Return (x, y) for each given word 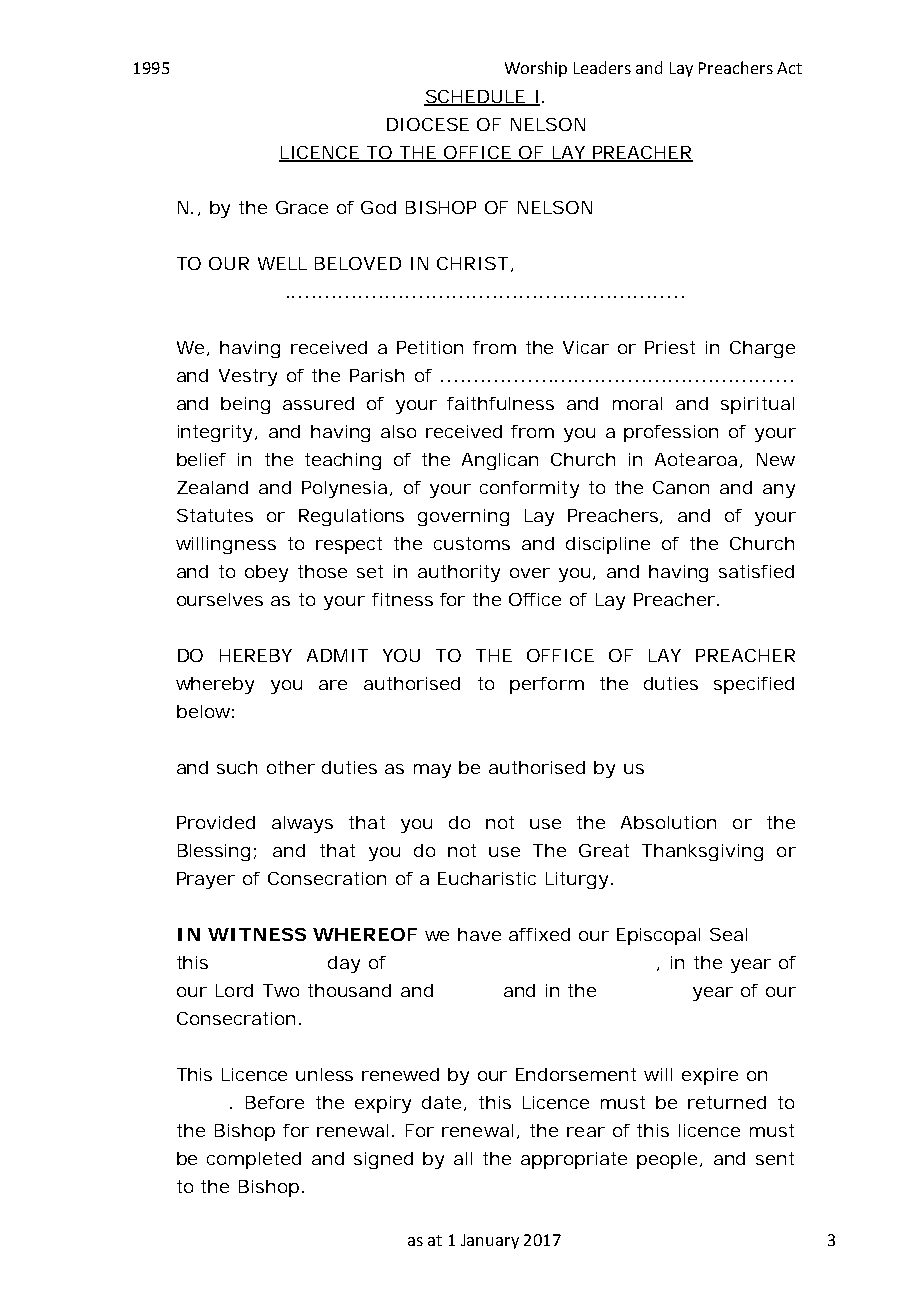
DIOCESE (428, 124)
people (669, 1160)
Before (275, 1102)
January (490, 1241)
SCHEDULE (477, 97)
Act (789, 68)
